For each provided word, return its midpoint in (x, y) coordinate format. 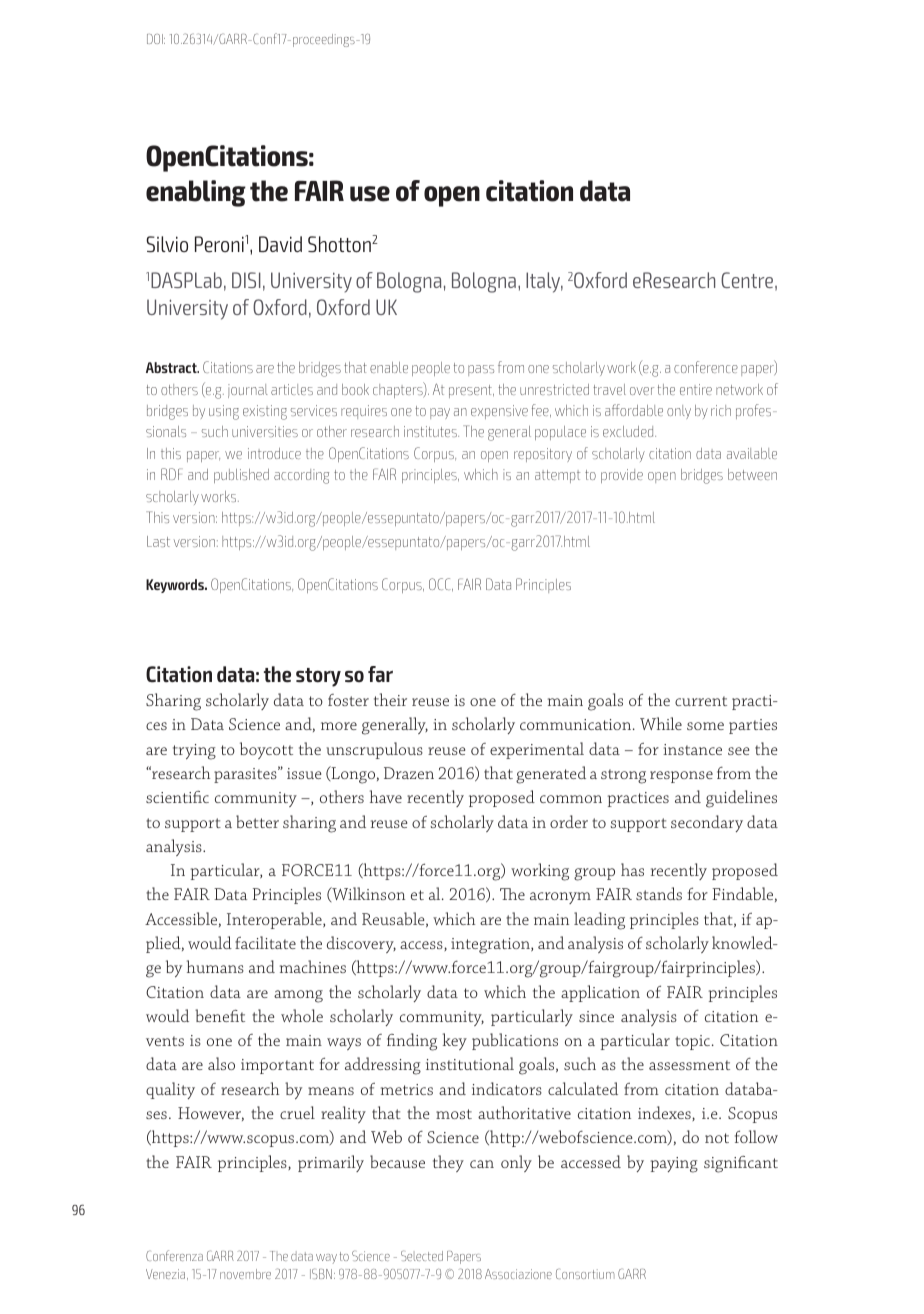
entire (696, 389)
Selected (422, 1256)
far (380, 674)
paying (674, 1165)
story (318, 677)
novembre (245, 1274)
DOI (156, 39)
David (280, 244)
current (701, 701)
